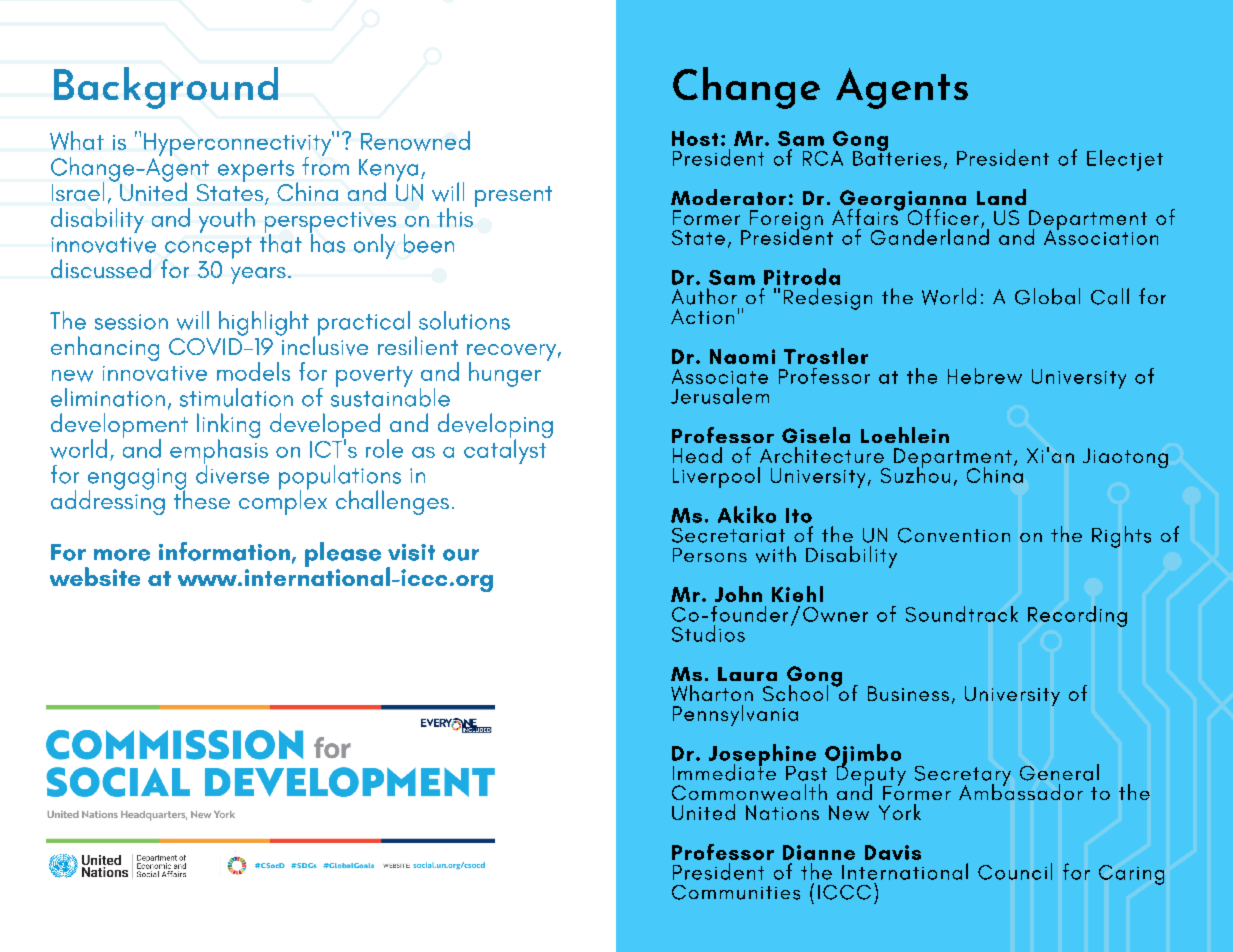 The width and height of the document is (1233, 952). What do you see at coordinates (166, 88) in the document?
I see `Background` at bounding box center [166, 88].
